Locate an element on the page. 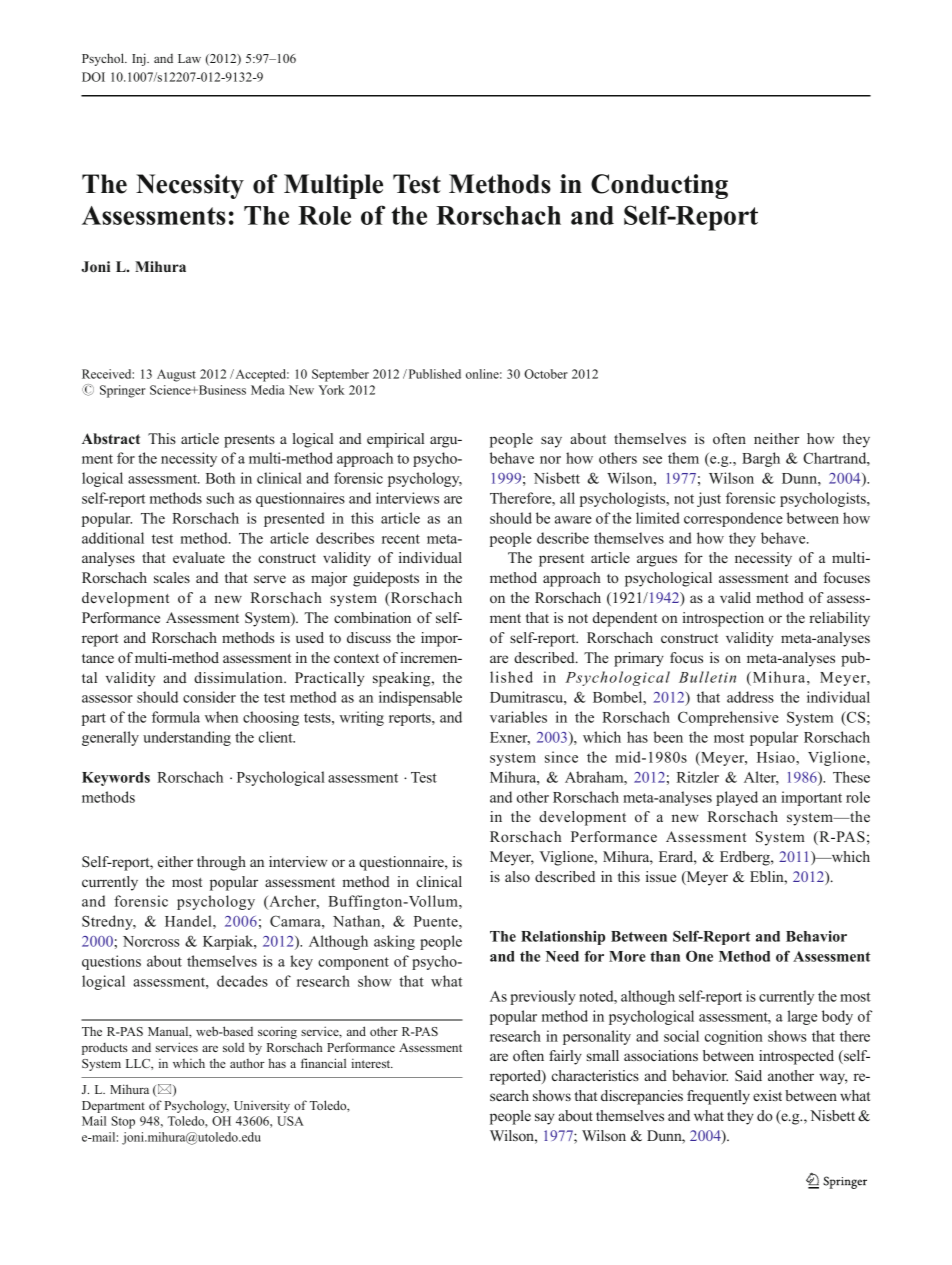  empirical is located at coordinates (395, 440).
